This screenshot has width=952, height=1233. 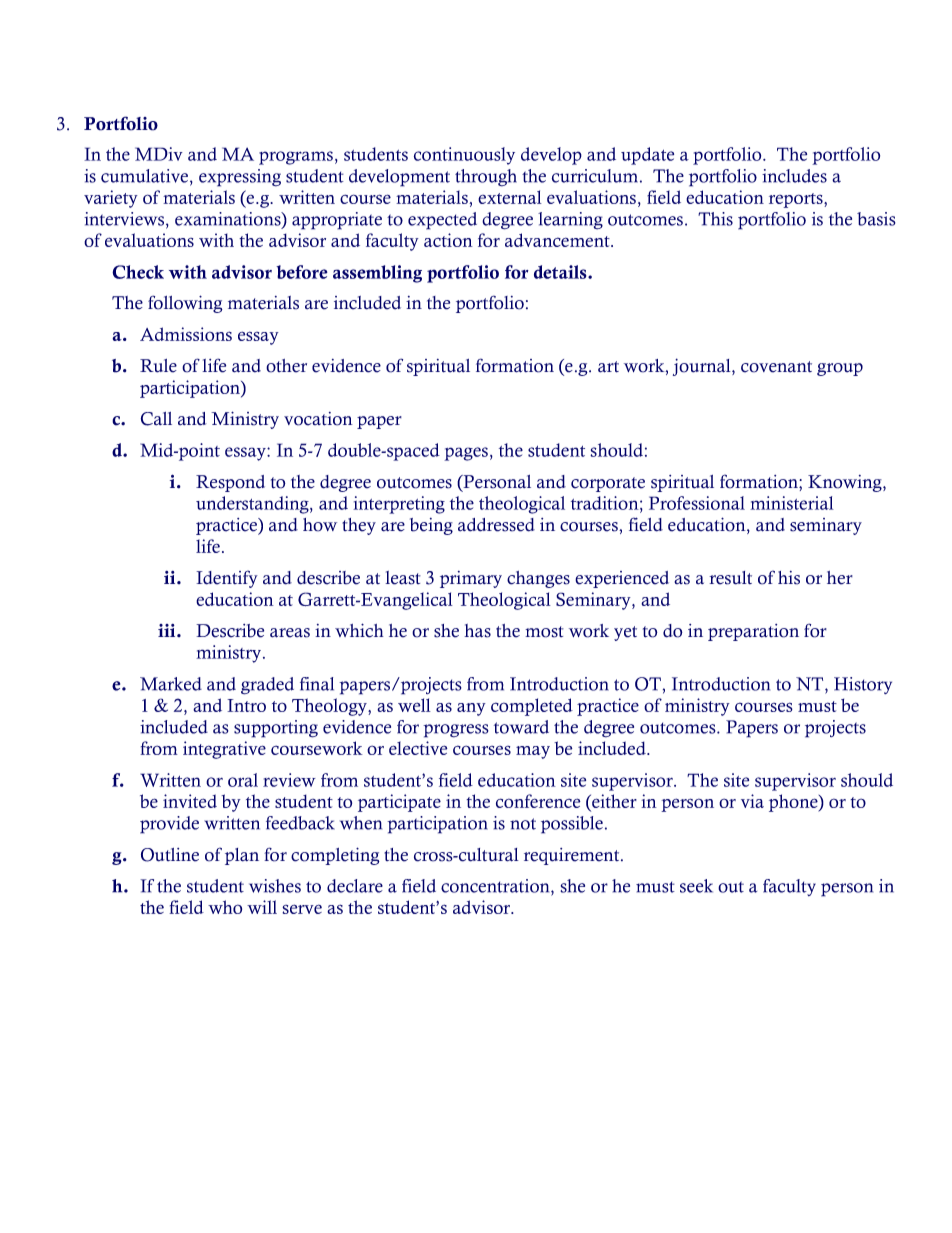 What do you see at coordinates (486, 178) in the screenshot?
I see `through` at bounding box center [486, 178].
